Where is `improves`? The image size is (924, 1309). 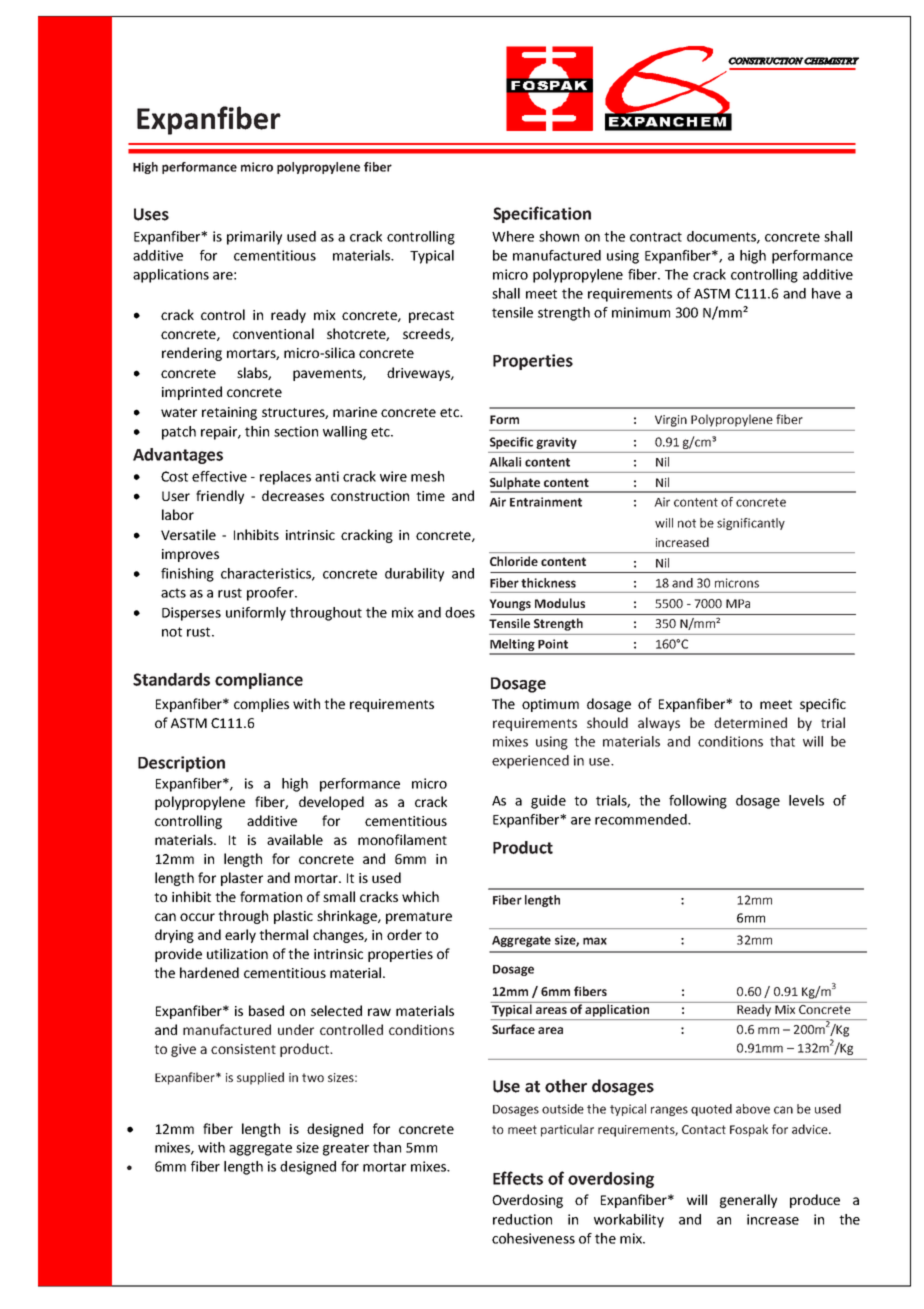 improves is located at coordinates (190, 555).
